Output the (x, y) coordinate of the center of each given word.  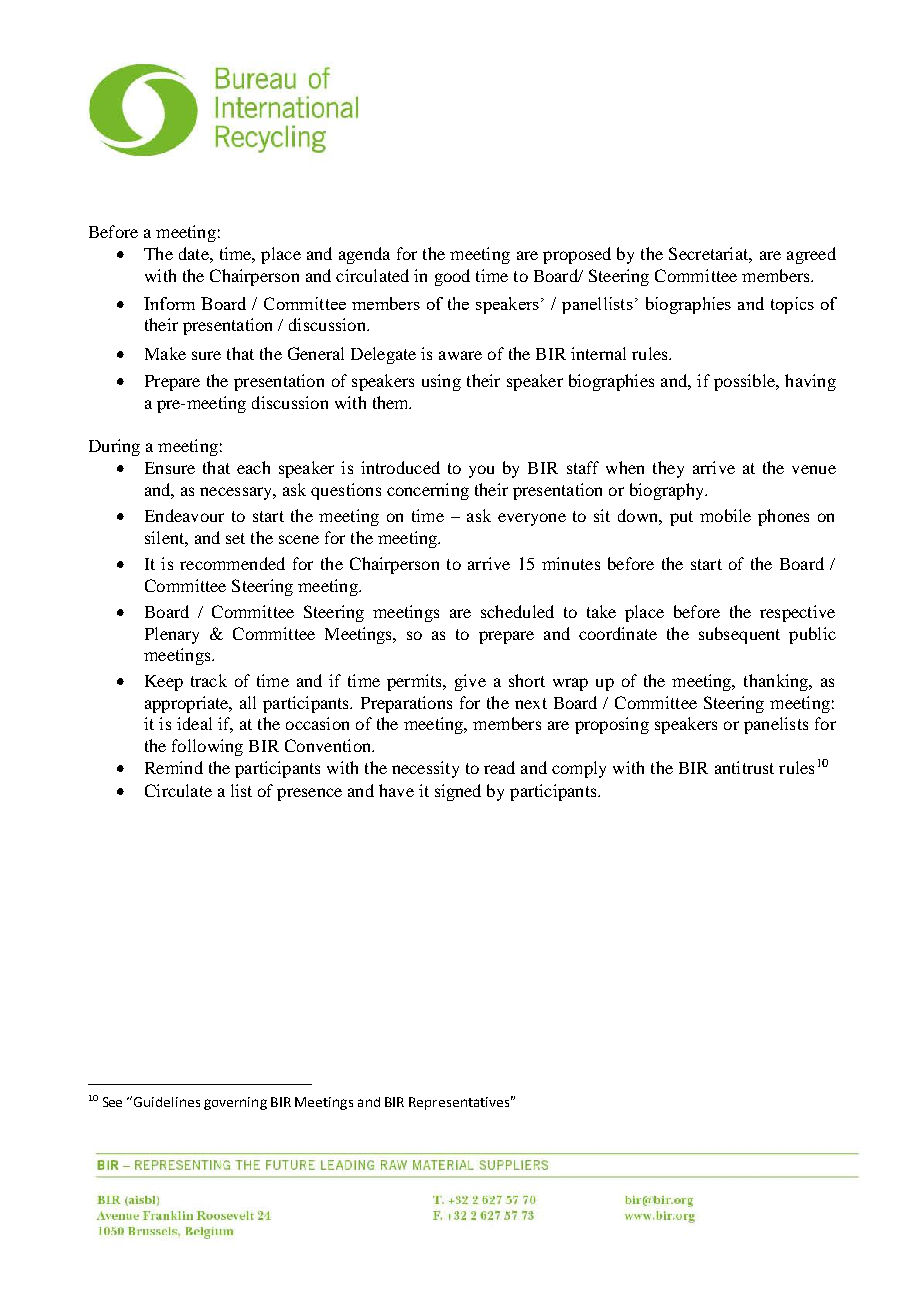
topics (792, 305)
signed (458, 792)
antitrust (744, 767)
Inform (169, 303)
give (470, 682)
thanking (777, 682)
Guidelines (167, 1102)
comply (579, 769)
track (209, 680)
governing (235, 1103)
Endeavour (184, 515)
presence (309, 794)
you (481, 471)
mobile (725, 515)
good (452, 277)
